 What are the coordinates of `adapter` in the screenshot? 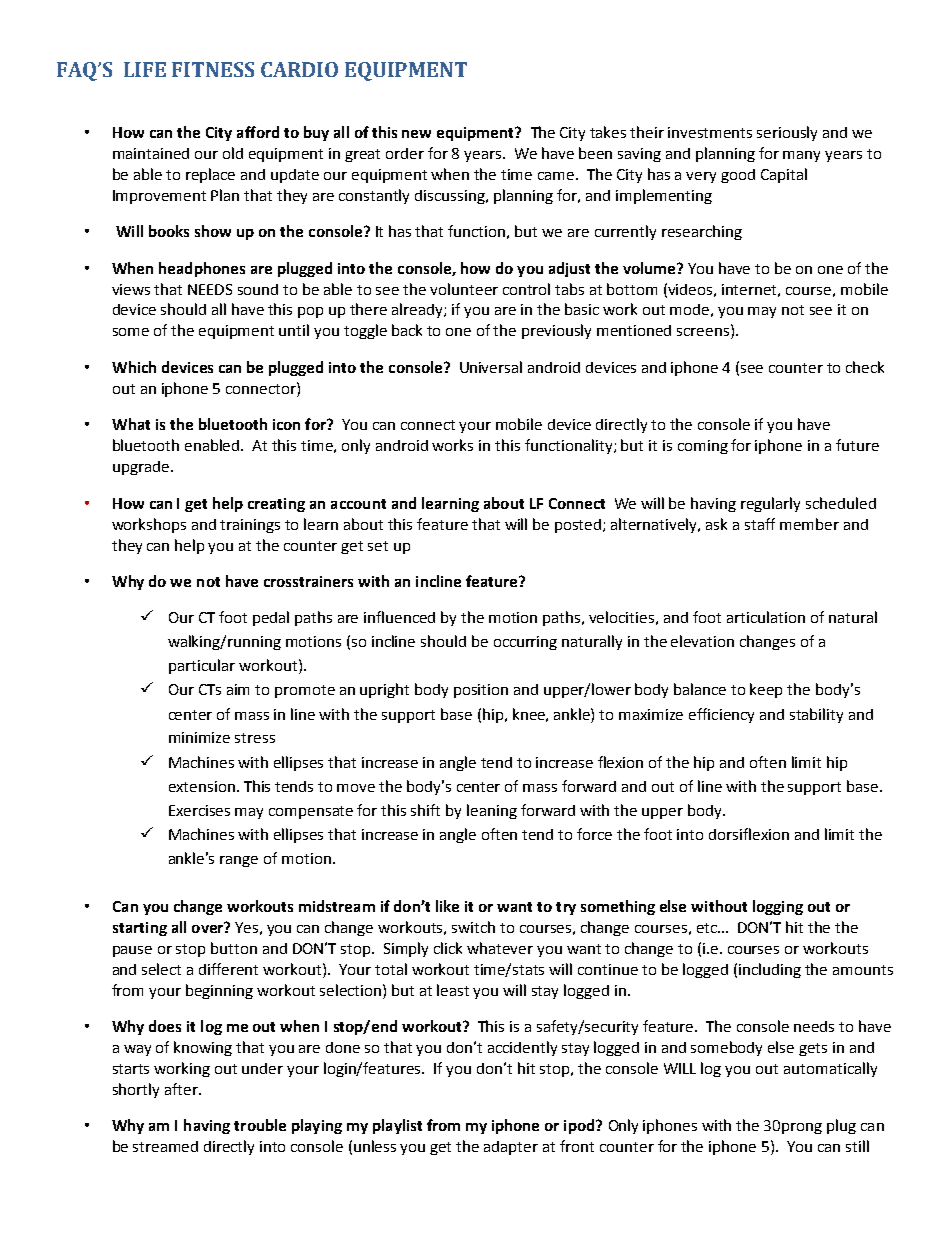 It's located at (511, 1148).
